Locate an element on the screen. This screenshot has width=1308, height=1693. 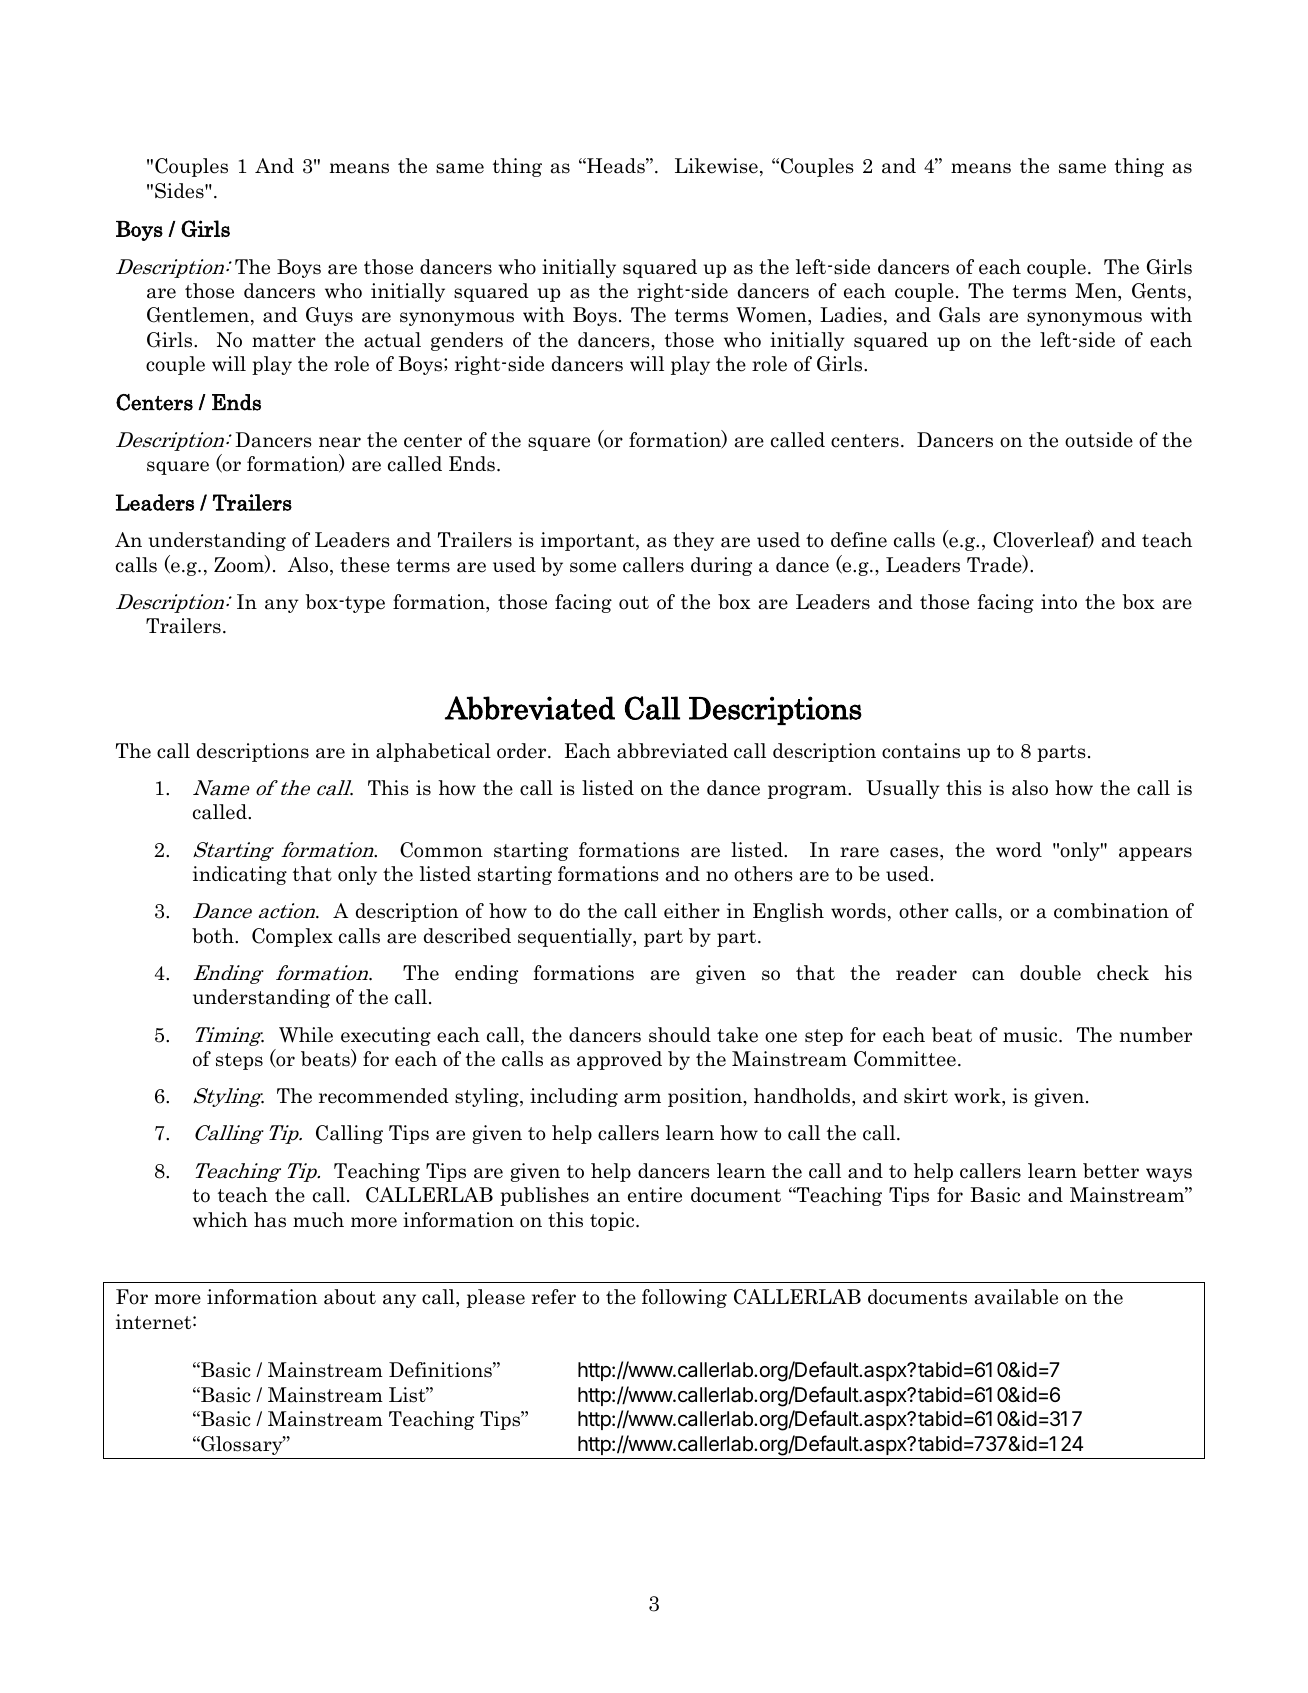
Guys is located at coordinates (329, 316).
